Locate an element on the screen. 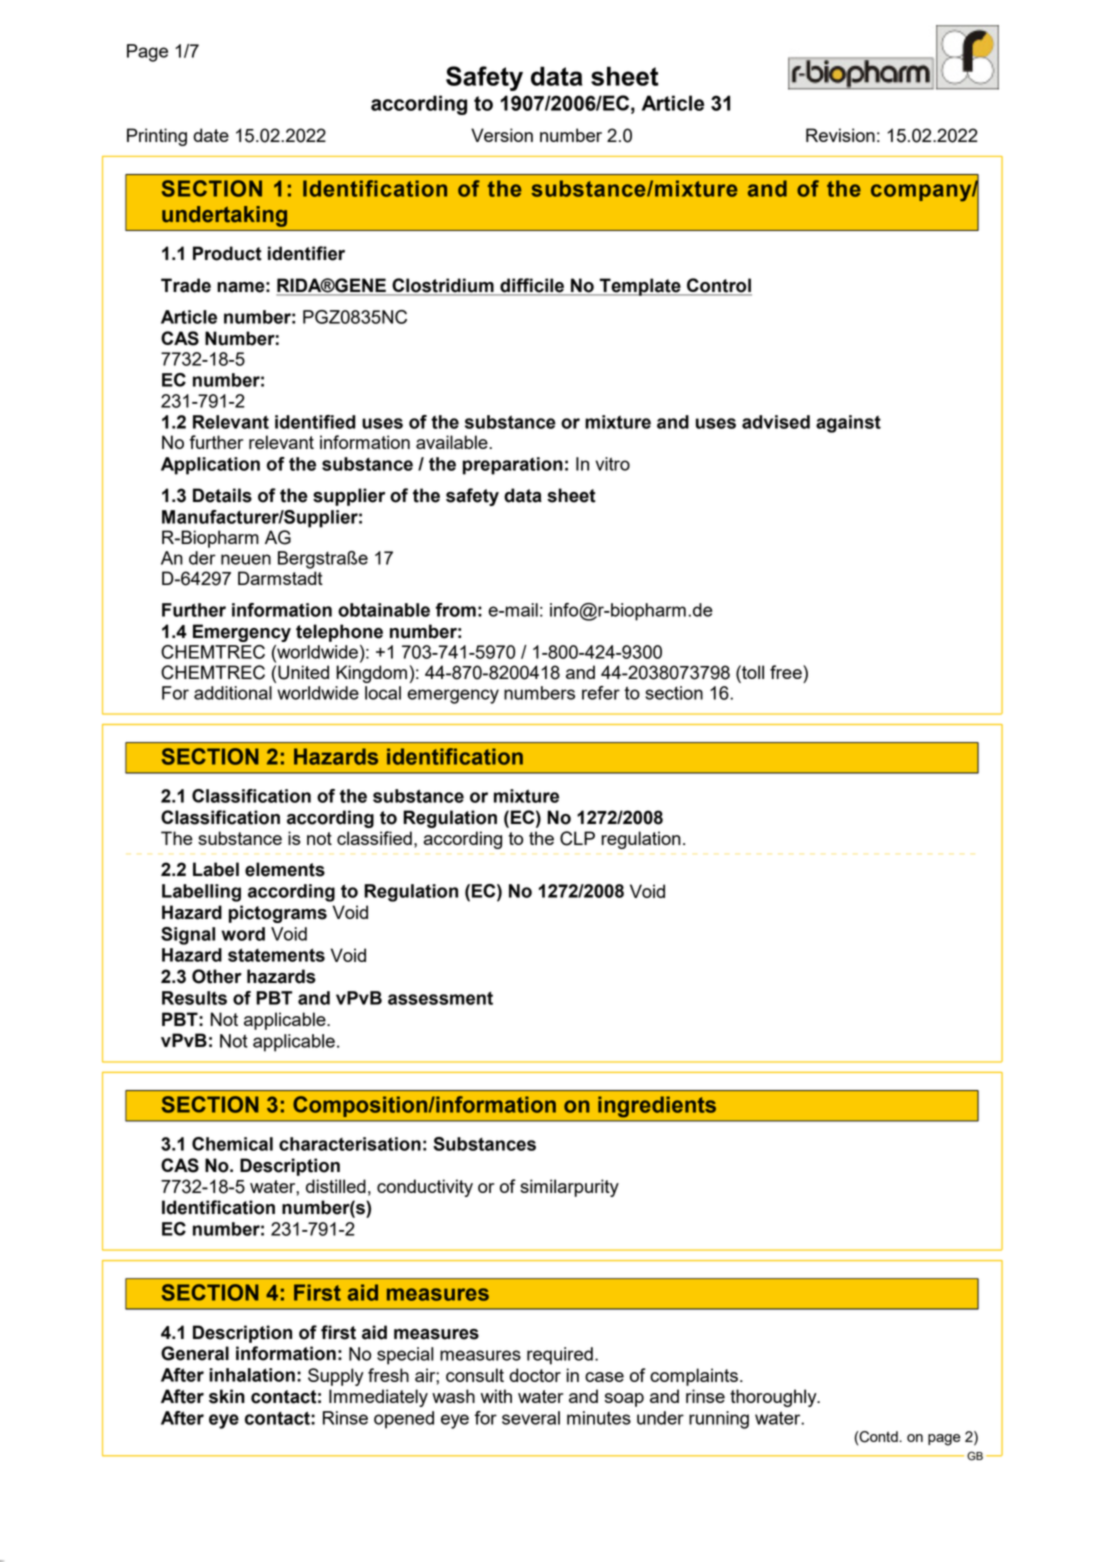  with is located at coordinates (496, 1396).
